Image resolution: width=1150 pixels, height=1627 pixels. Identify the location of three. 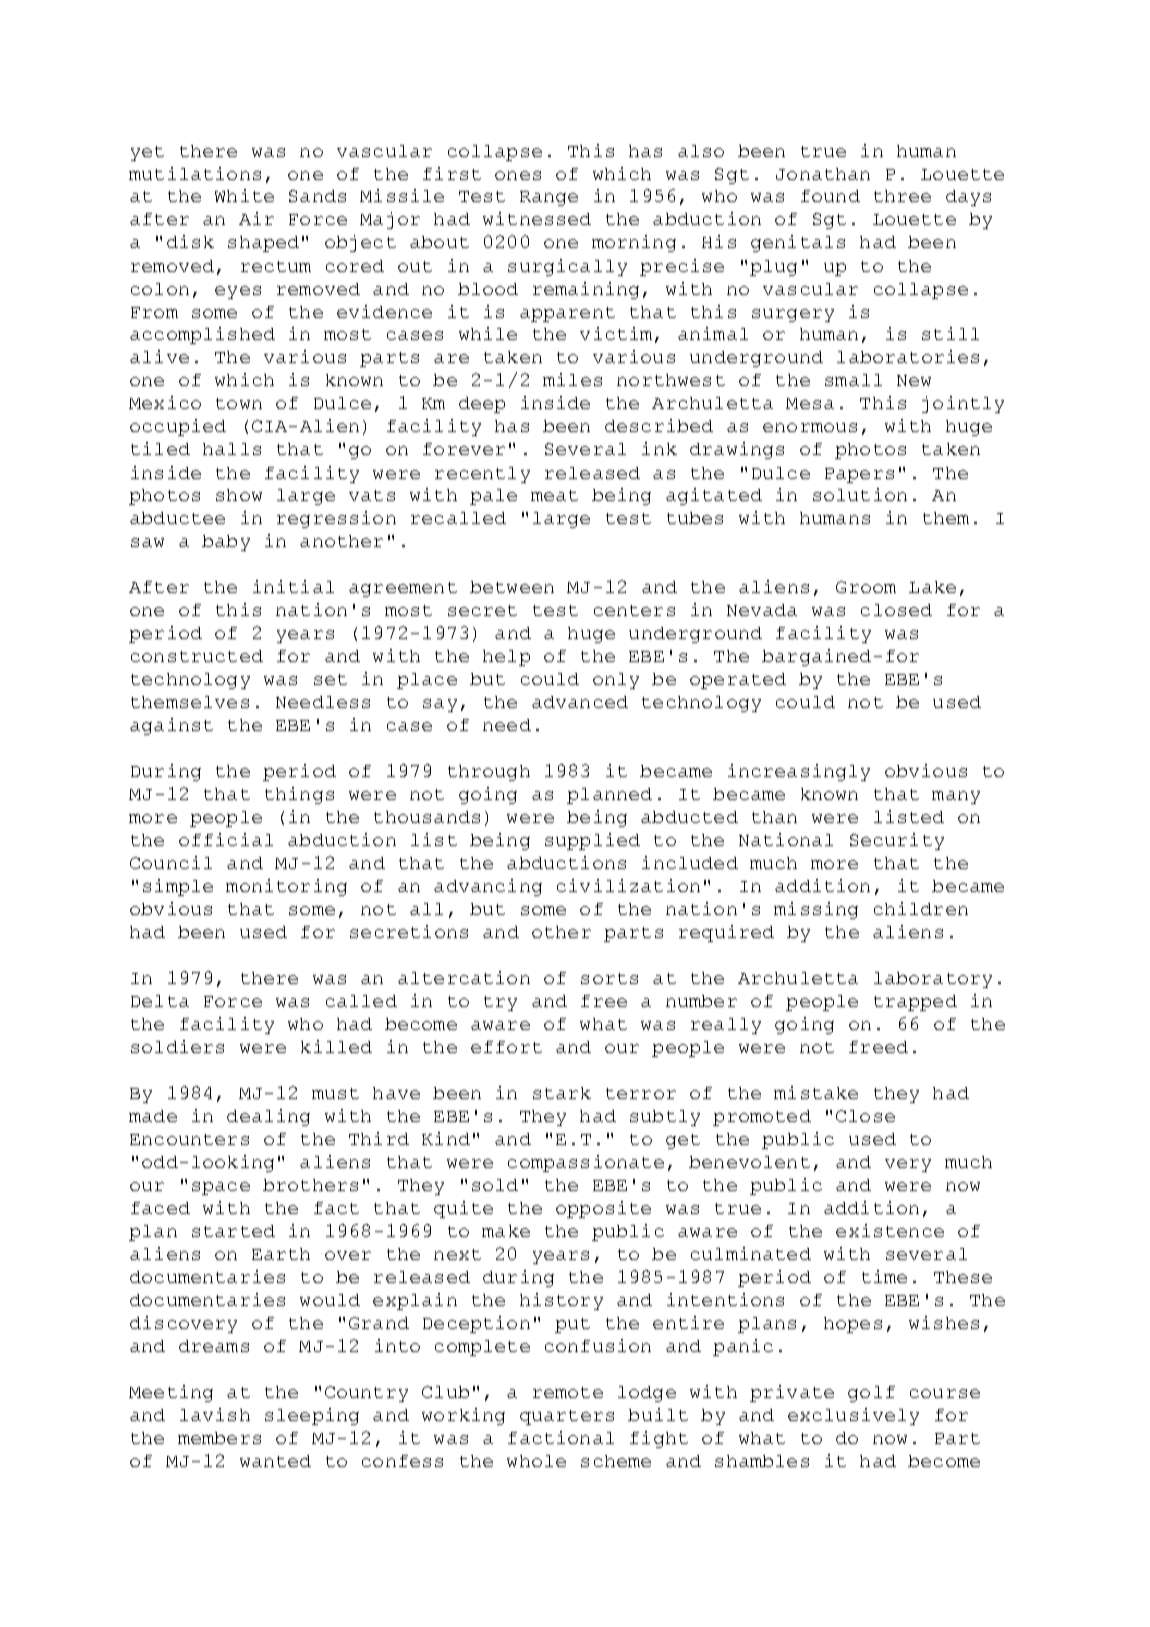
(902, 196).
